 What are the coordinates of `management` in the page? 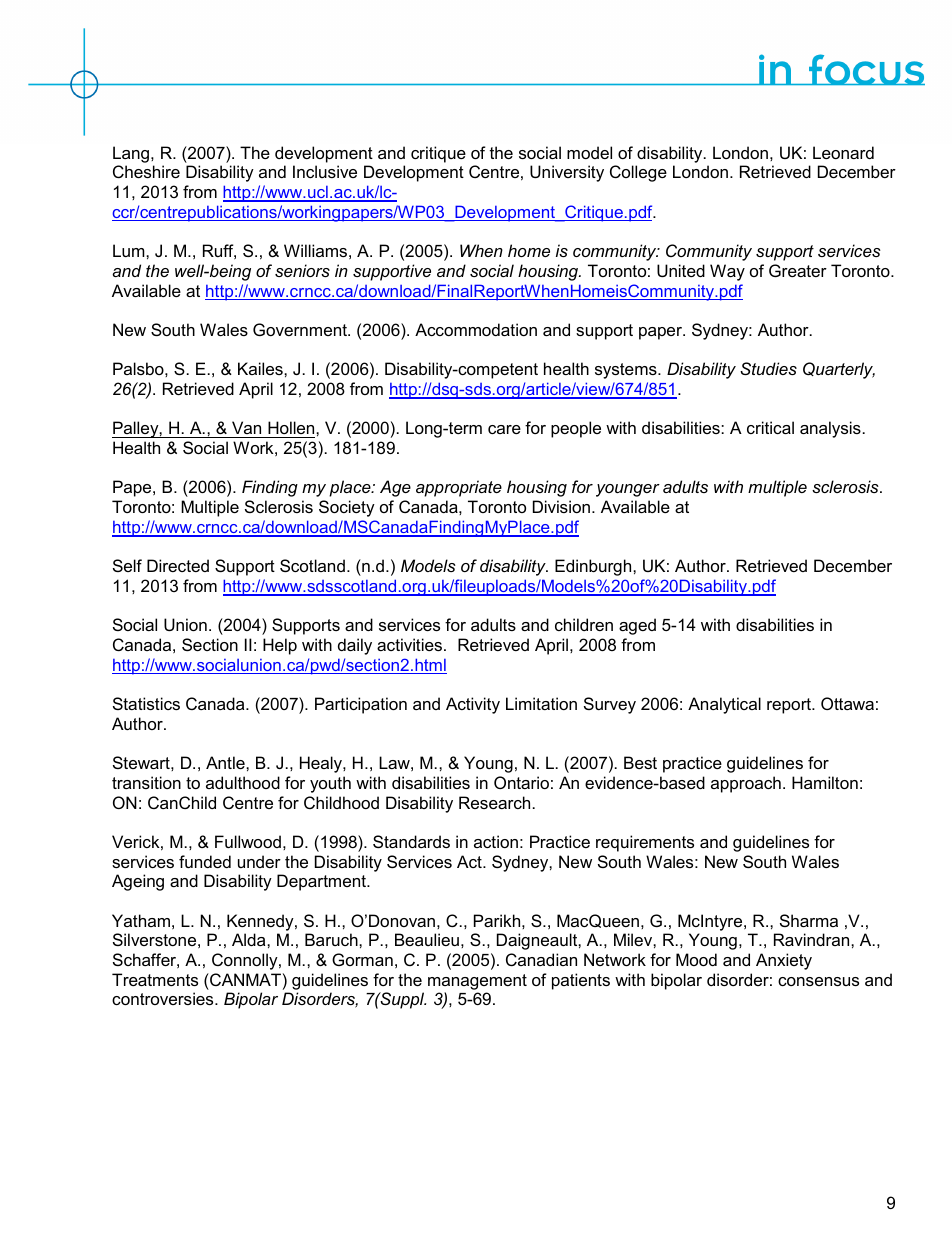 It's located at (477, 982).
